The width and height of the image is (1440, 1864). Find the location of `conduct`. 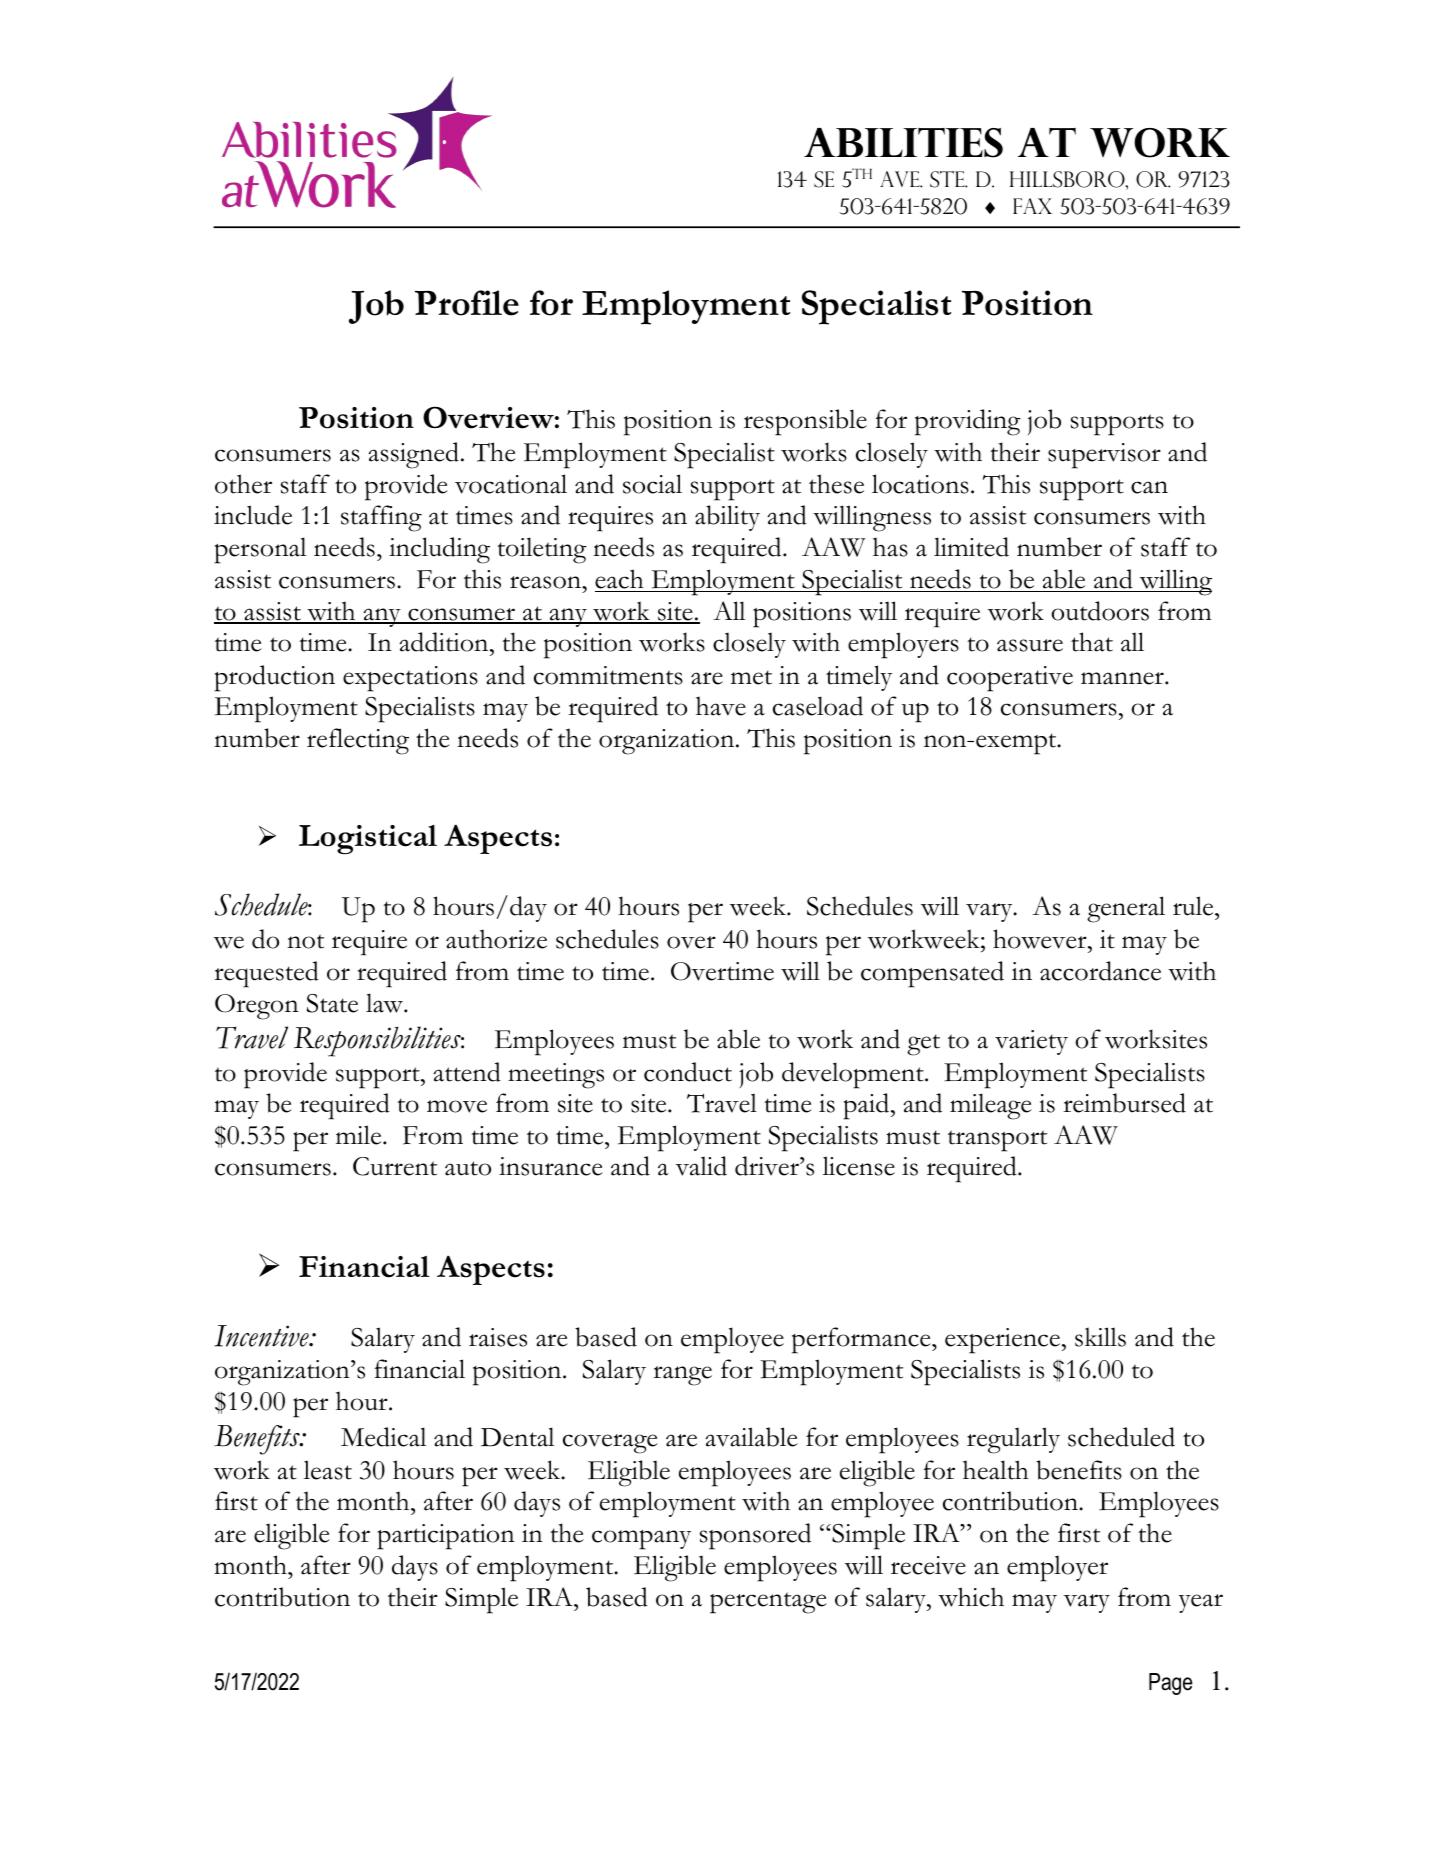

conduct is located at coordinates (688, 1072).
